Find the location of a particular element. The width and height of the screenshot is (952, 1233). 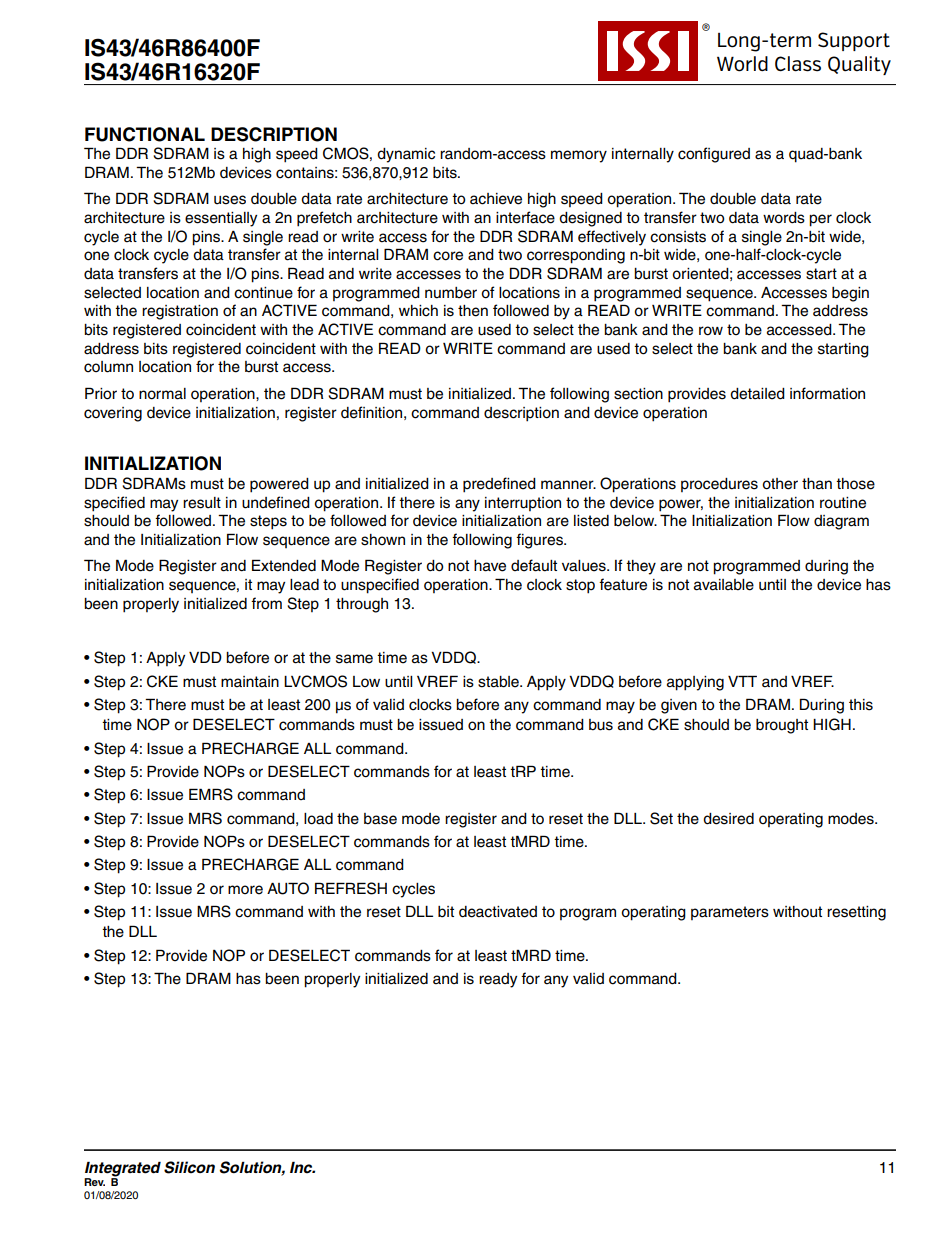

available is located at coordinates (724, 585).
